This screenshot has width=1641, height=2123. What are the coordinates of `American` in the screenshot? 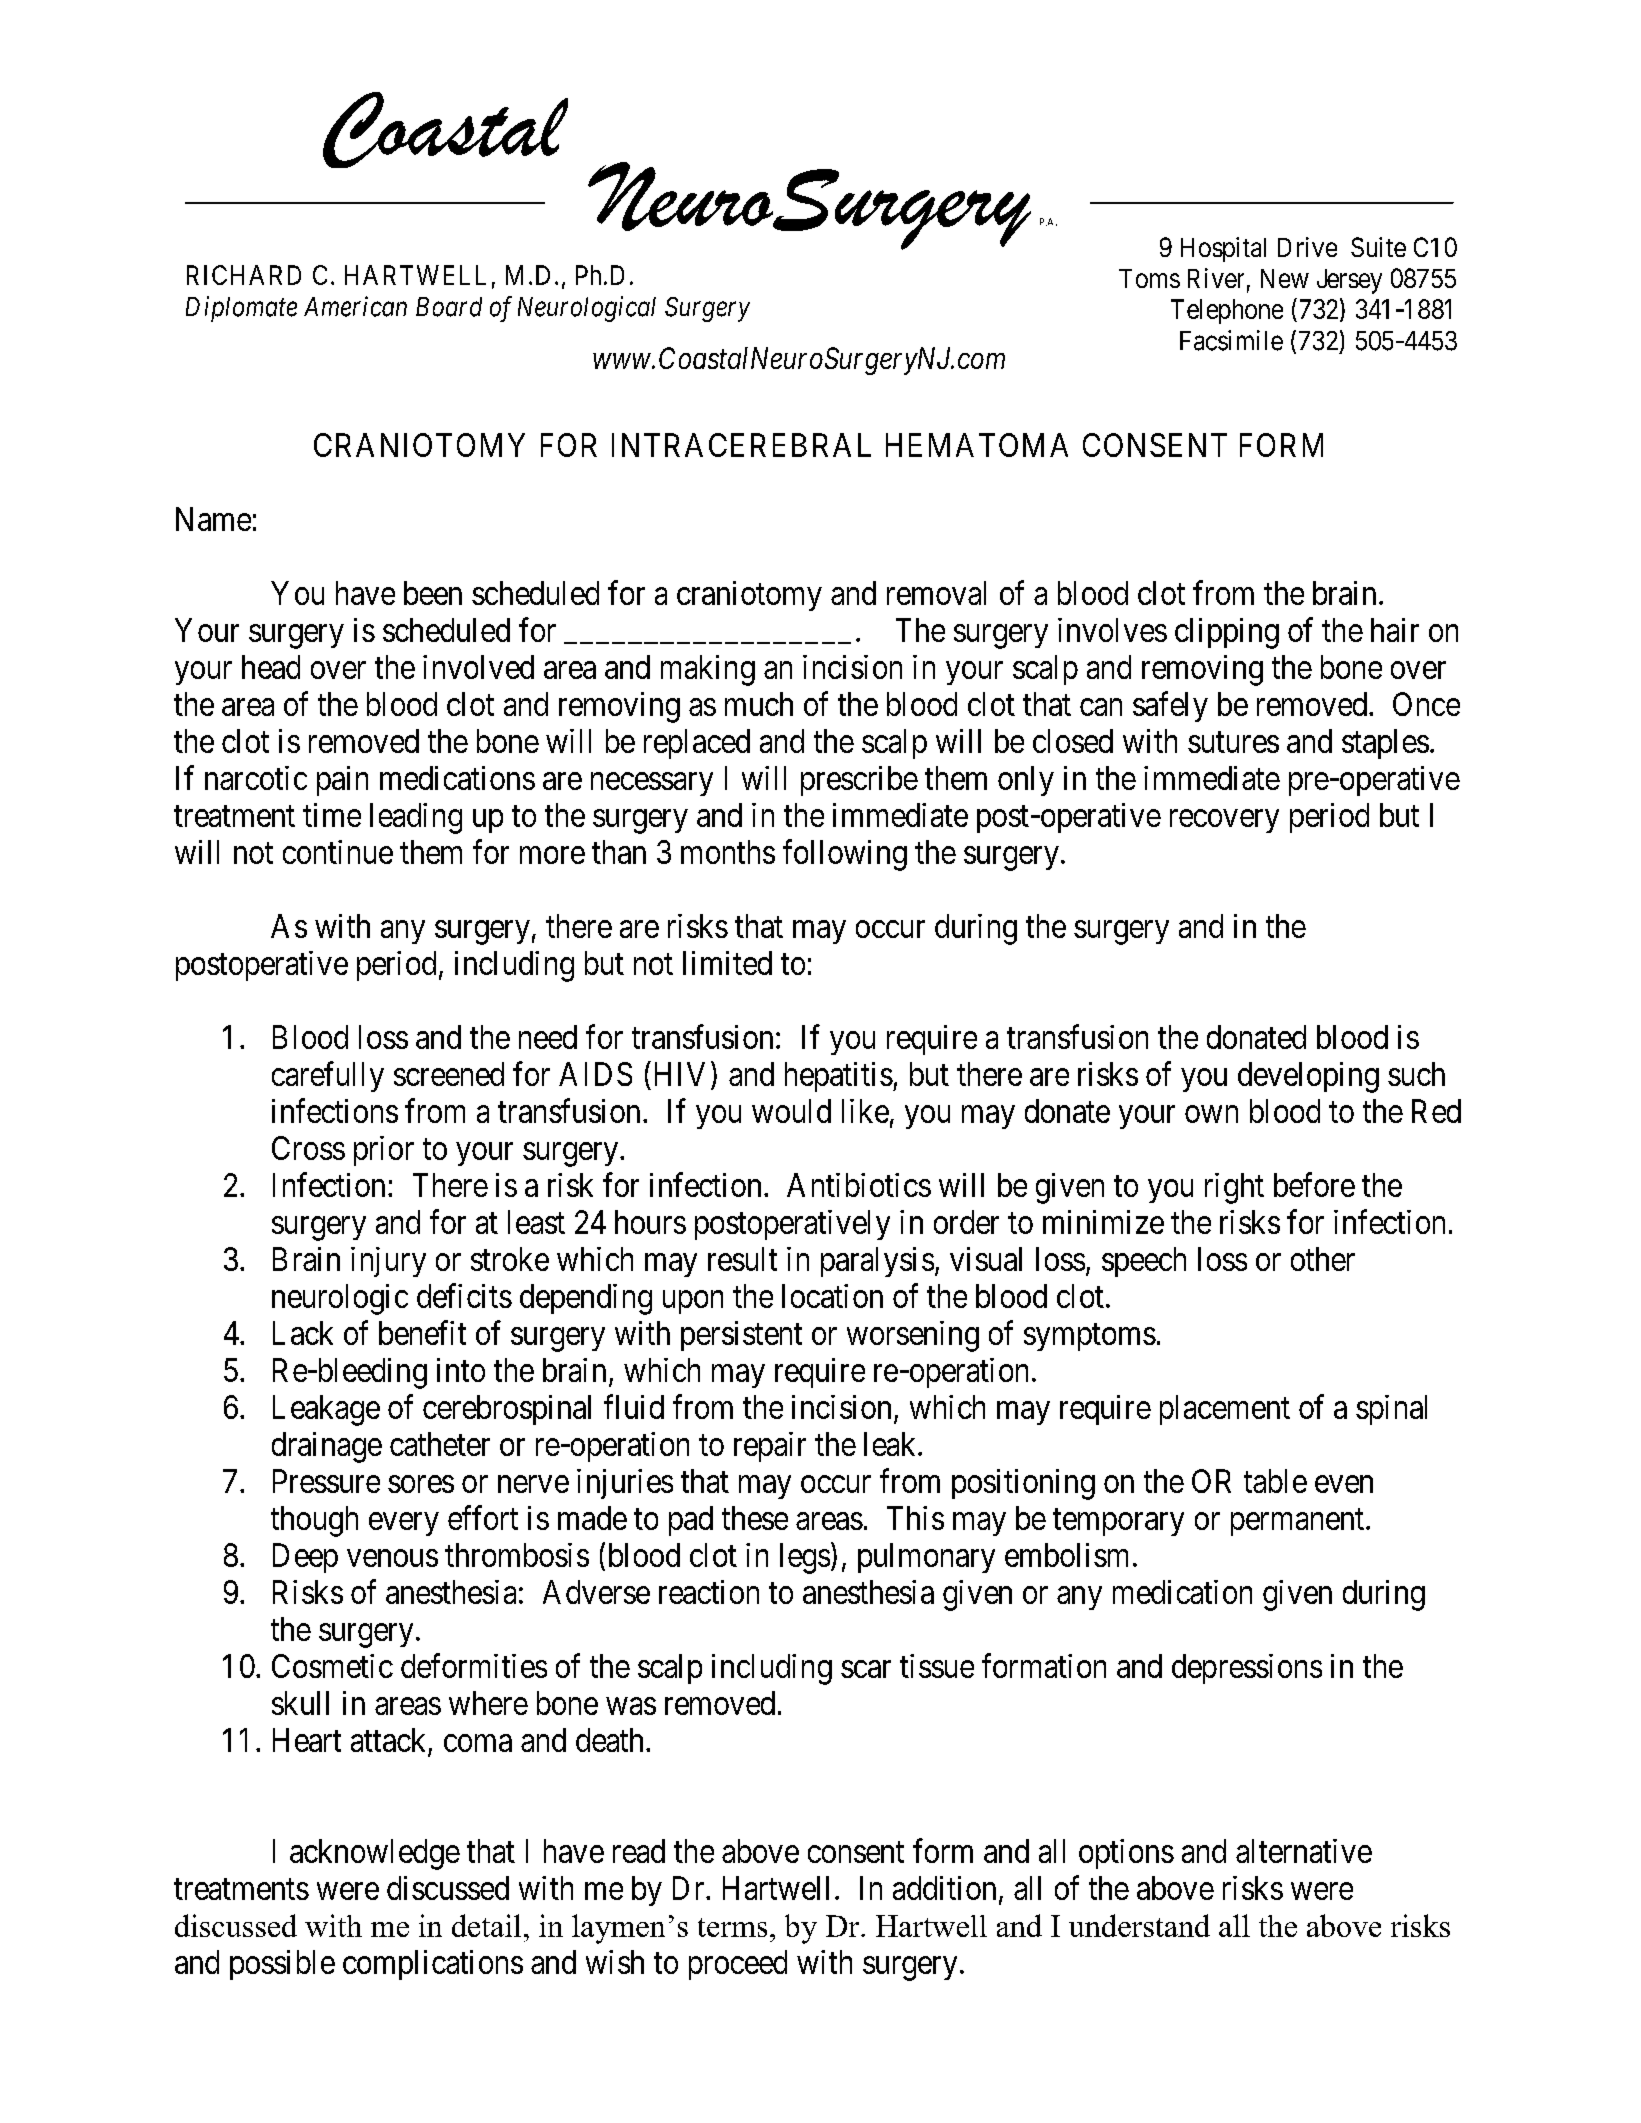 It's located at (355, 306).
